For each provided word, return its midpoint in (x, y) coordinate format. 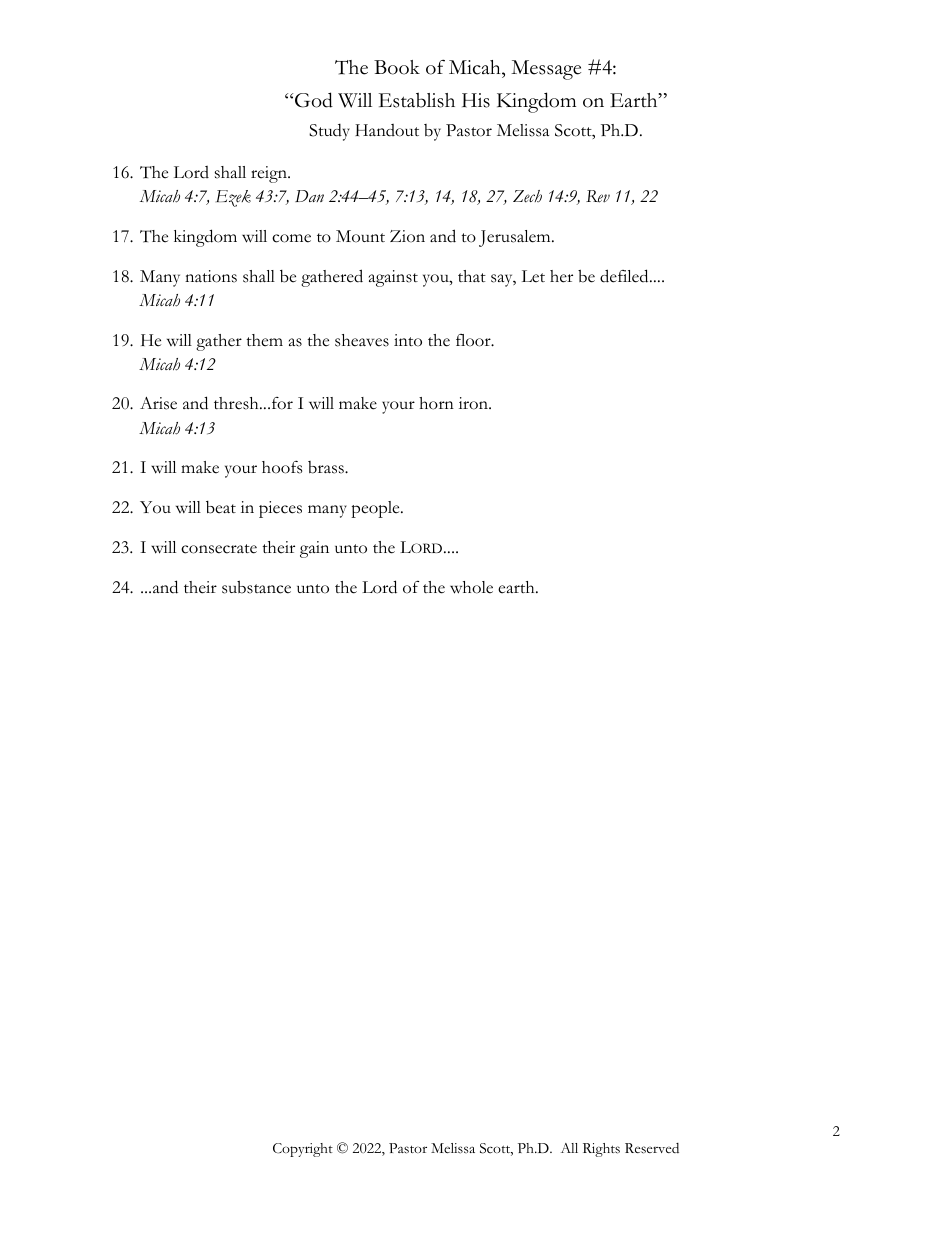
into (408, 340)
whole (471, 587)
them (264, 340)
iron (474, 403)
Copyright (303, 1150)
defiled (625, 276)
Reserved (652, 1148)
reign (270, 174)
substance (256, 587)
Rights (601, 1150)
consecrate (219, 549)
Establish (417, 100)
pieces (280, 509)
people (376, 509)
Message (546, 70)
